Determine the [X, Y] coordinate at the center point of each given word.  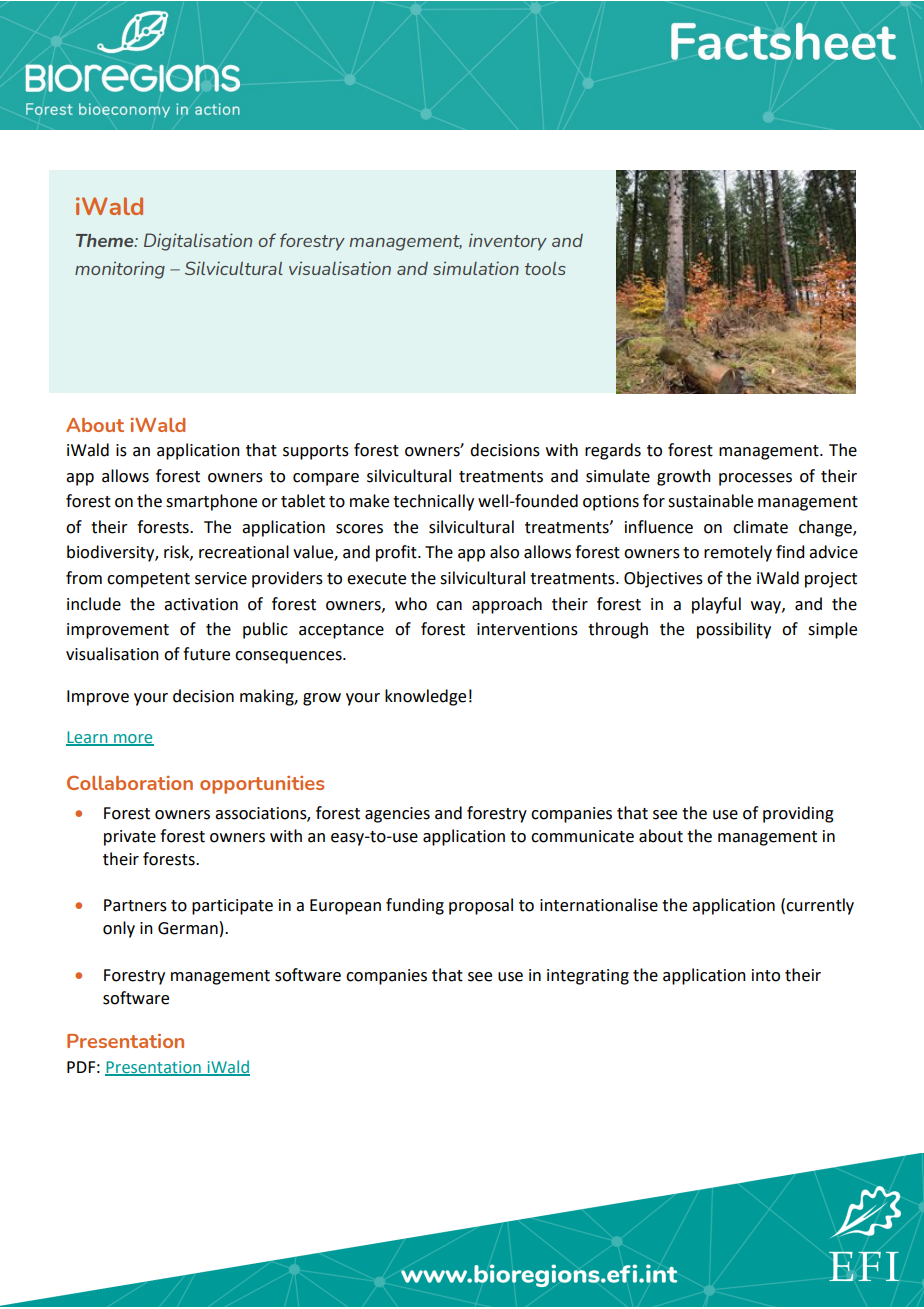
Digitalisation [198, 242]
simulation [476, 268]
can [449, 606]
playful [716, 605]
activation [201, 604]
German [188, 928]
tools [545, 268]
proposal [481, 906]
